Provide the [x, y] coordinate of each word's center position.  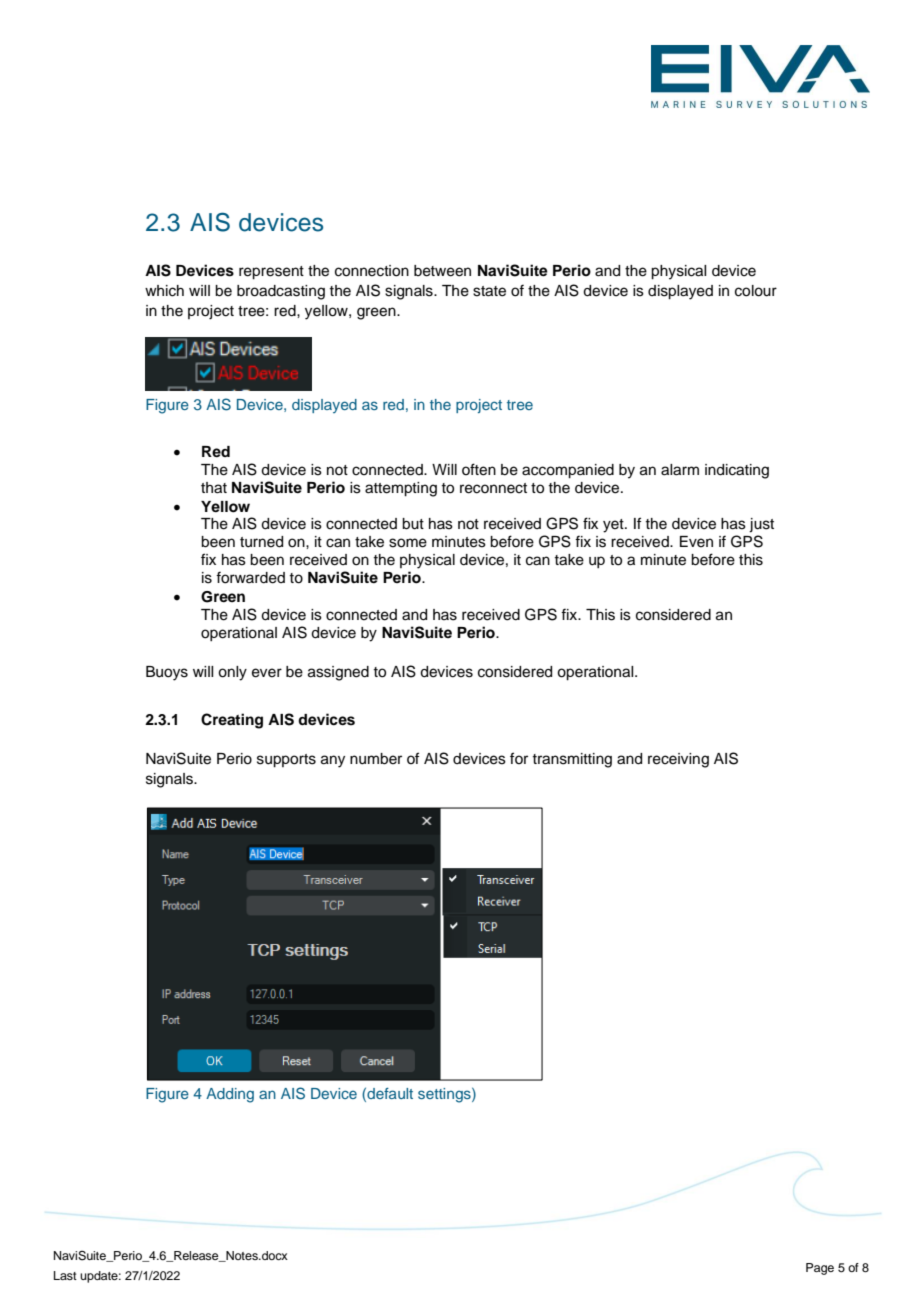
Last [65, 1275]
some [408, 543]
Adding [230, 1095]
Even [696, 542]
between [442, 271]
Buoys [167, 673]
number [376, 759]
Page [820, 1269]
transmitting [572, 760]
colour [756, 291]
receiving [678, 760]
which [164, 291]
